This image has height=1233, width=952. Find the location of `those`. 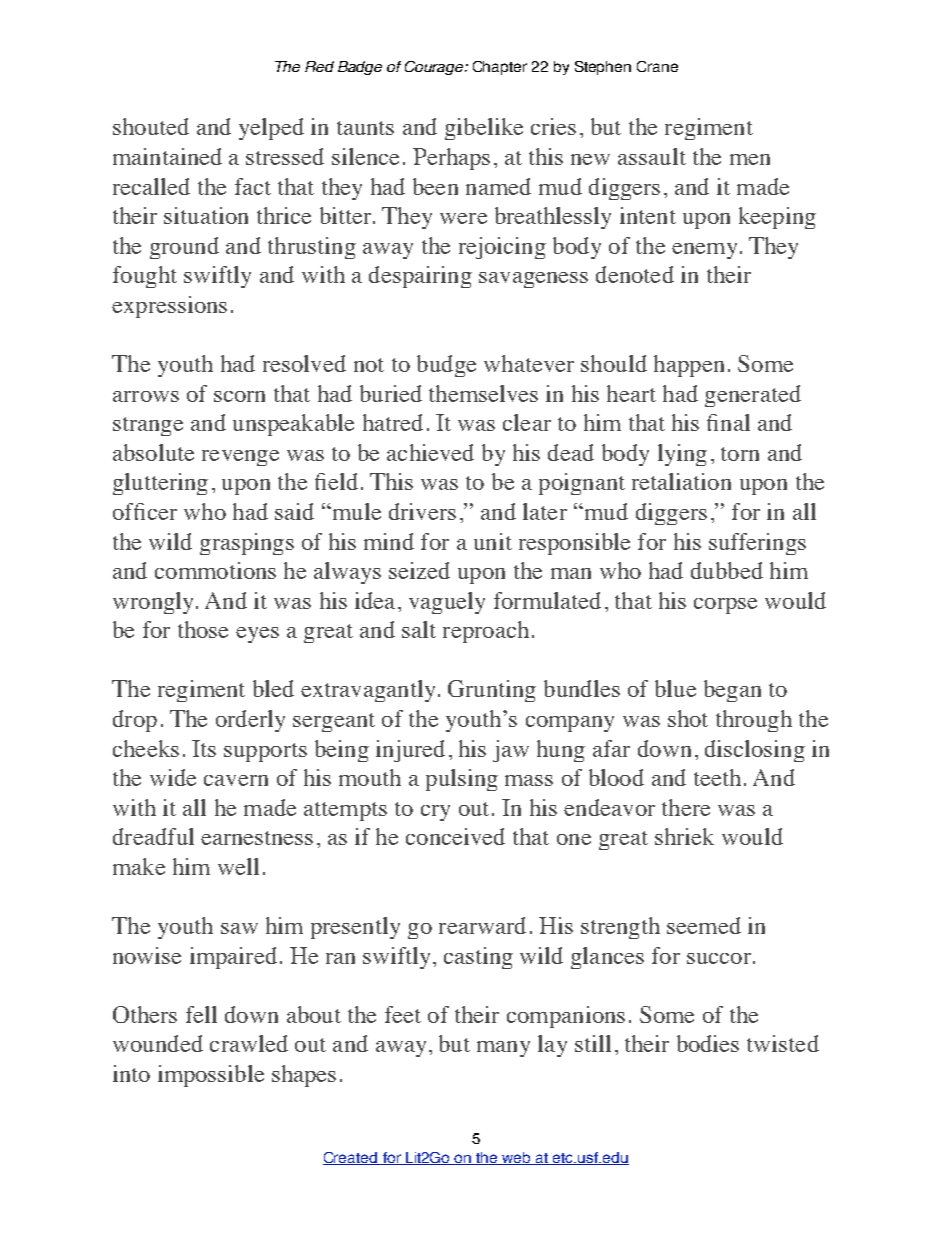

those is located at coordinates (203, 629).
